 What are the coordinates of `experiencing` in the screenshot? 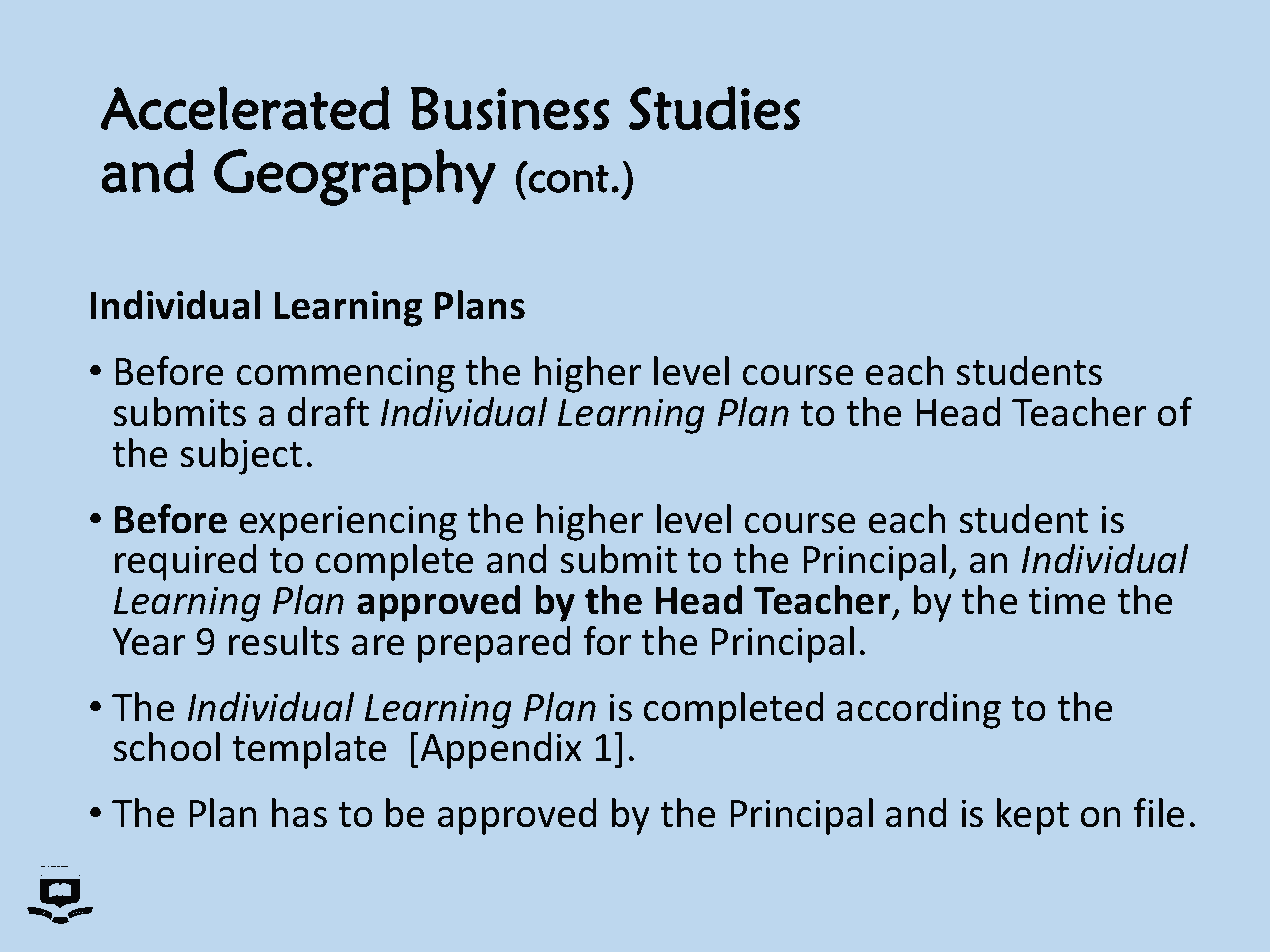 It's located at (348, 523).
